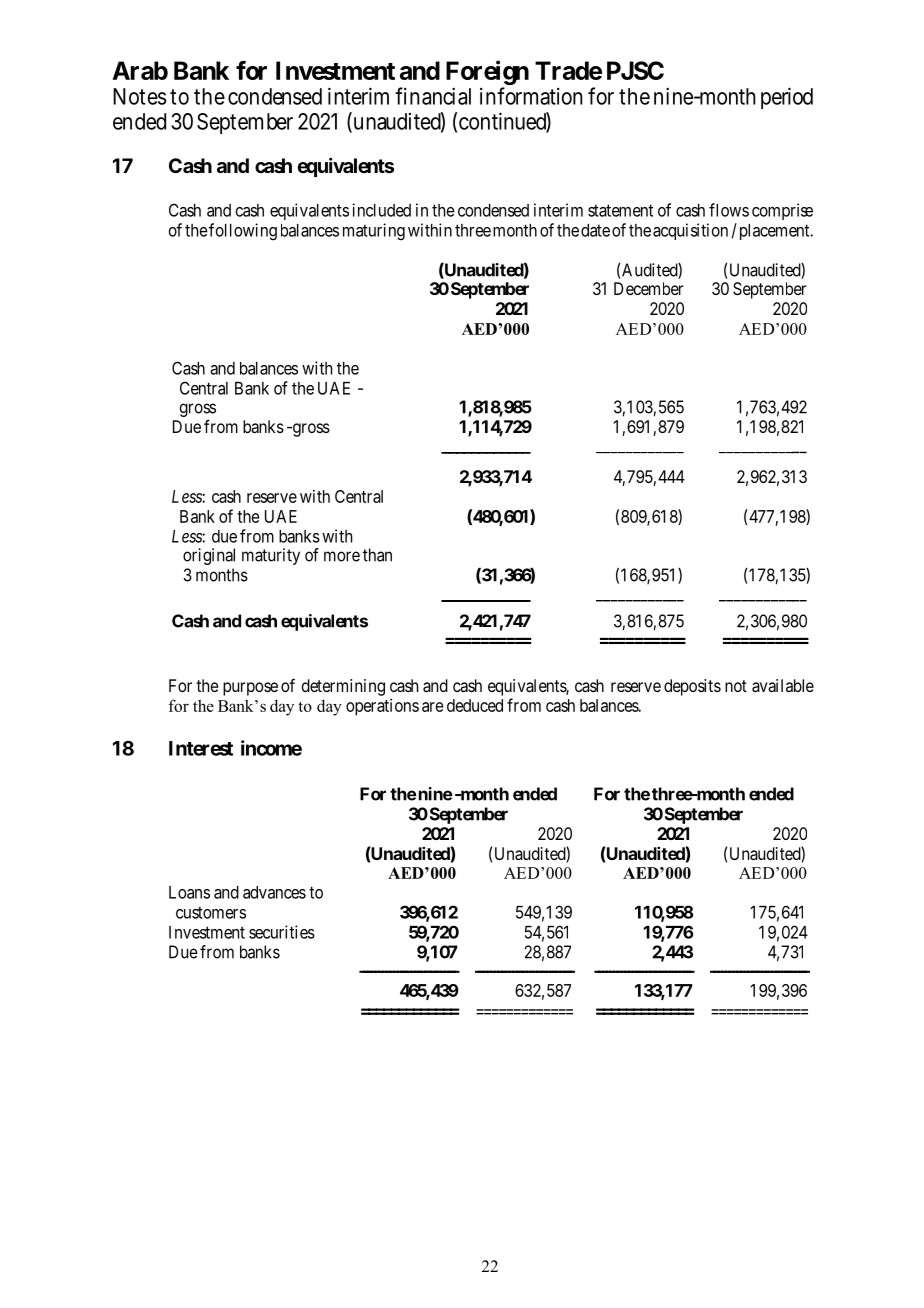 The height and width of the screenshot is (1308, 924). I want to click on period, so click(787, 98).
